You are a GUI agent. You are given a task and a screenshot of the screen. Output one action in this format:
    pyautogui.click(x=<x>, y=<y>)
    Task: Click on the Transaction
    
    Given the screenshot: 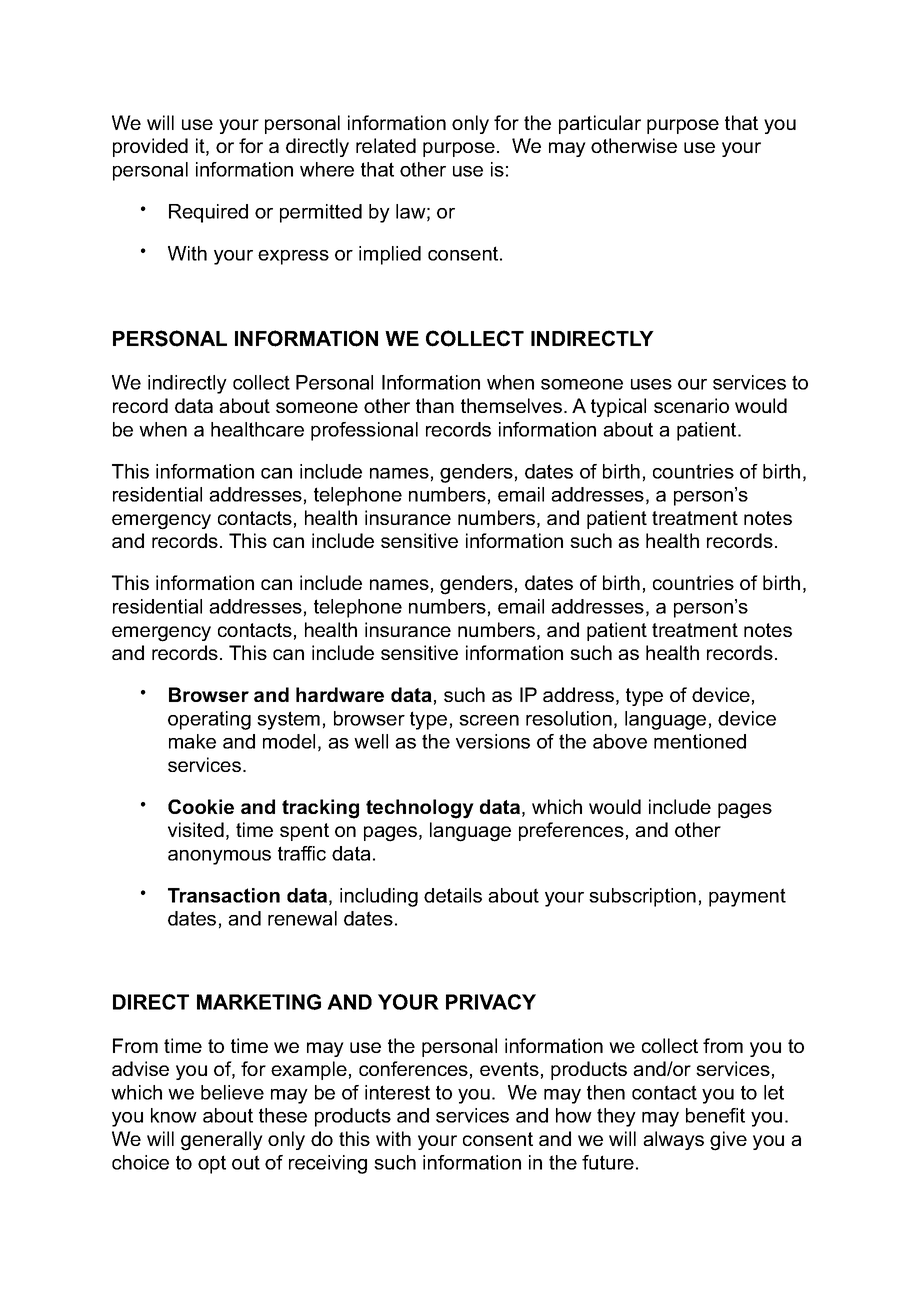 What is the action you would take?
    pyautogui.click(x=224, y=895)
